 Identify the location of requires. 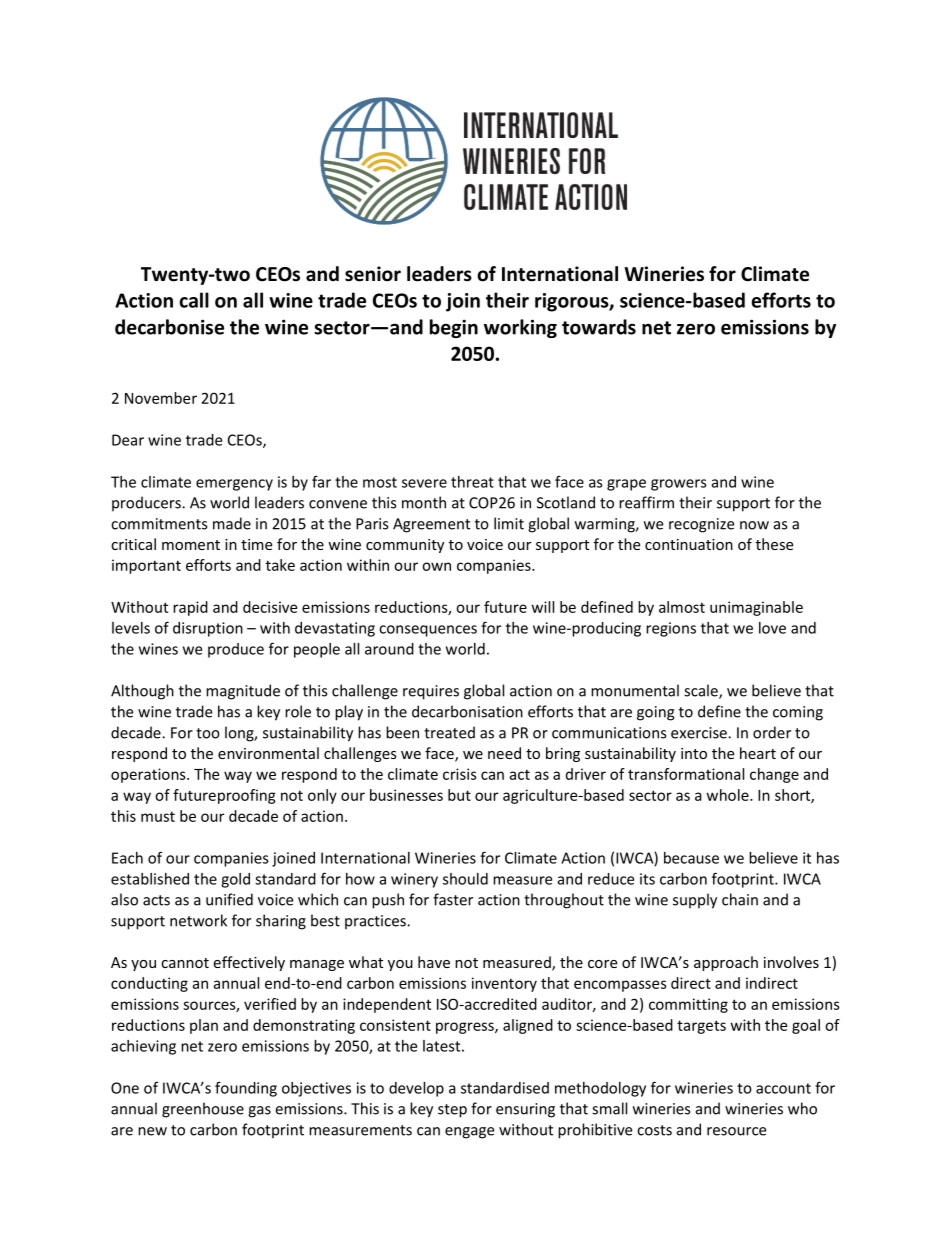
(431, 692).
